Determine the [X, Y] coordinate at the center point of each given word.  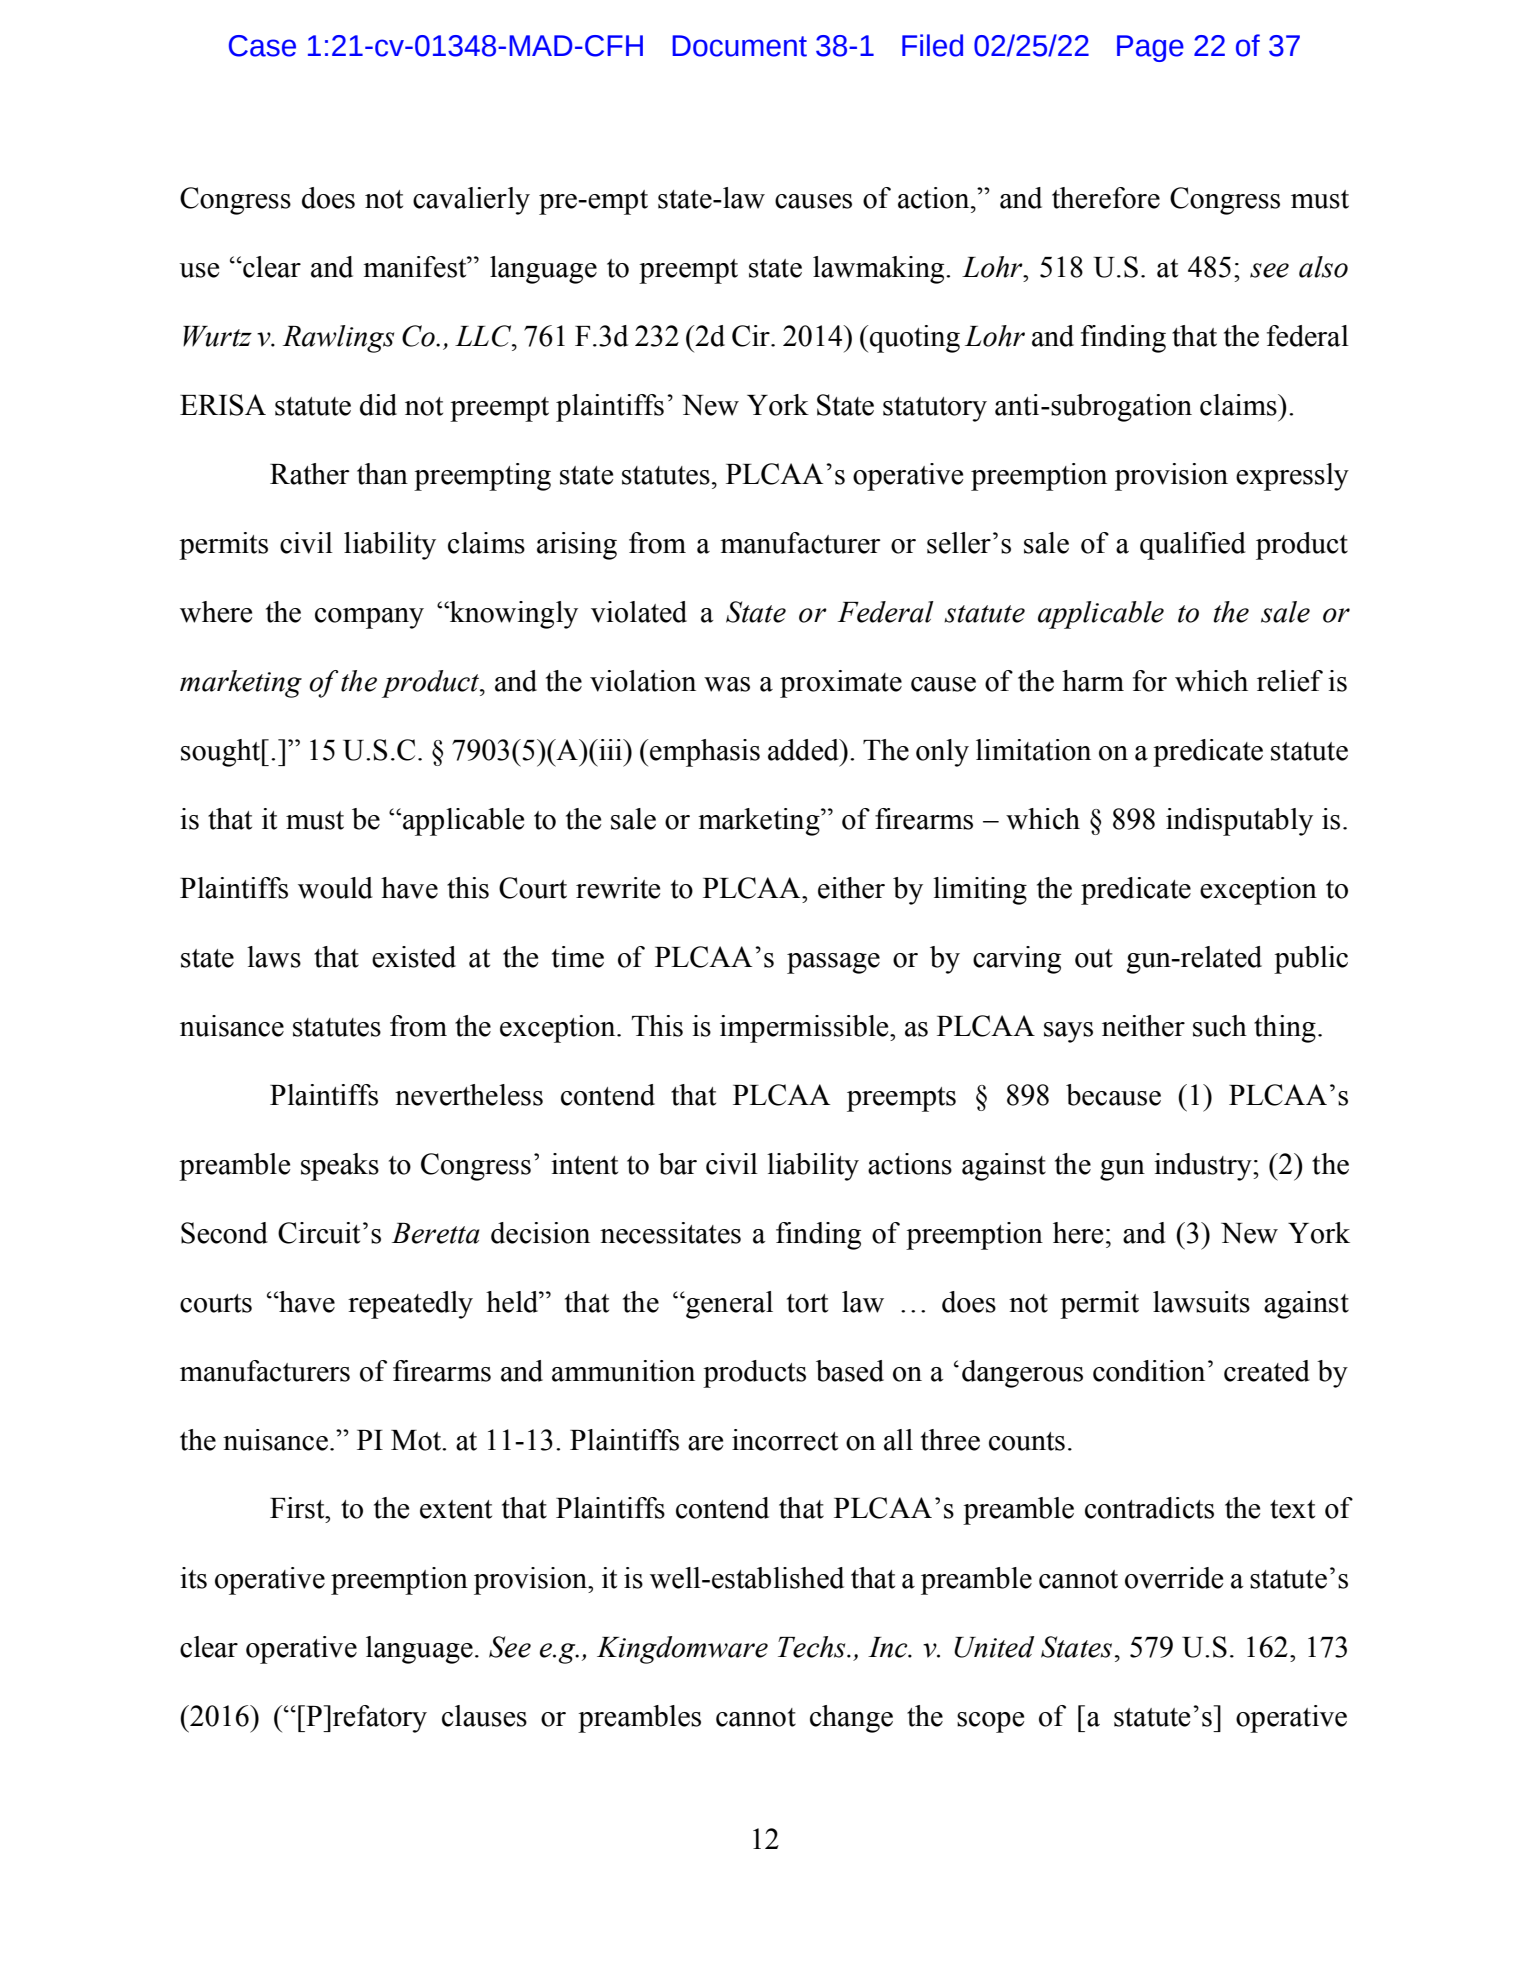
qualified [1193, 546]
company [369, 618]
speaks [340, 1167]
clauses [484, 1716]
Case [262, 46]
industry [1204, 1167]
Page [1150, 48]
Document [739, 46]
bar [677, 1164]
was [727, 684]
